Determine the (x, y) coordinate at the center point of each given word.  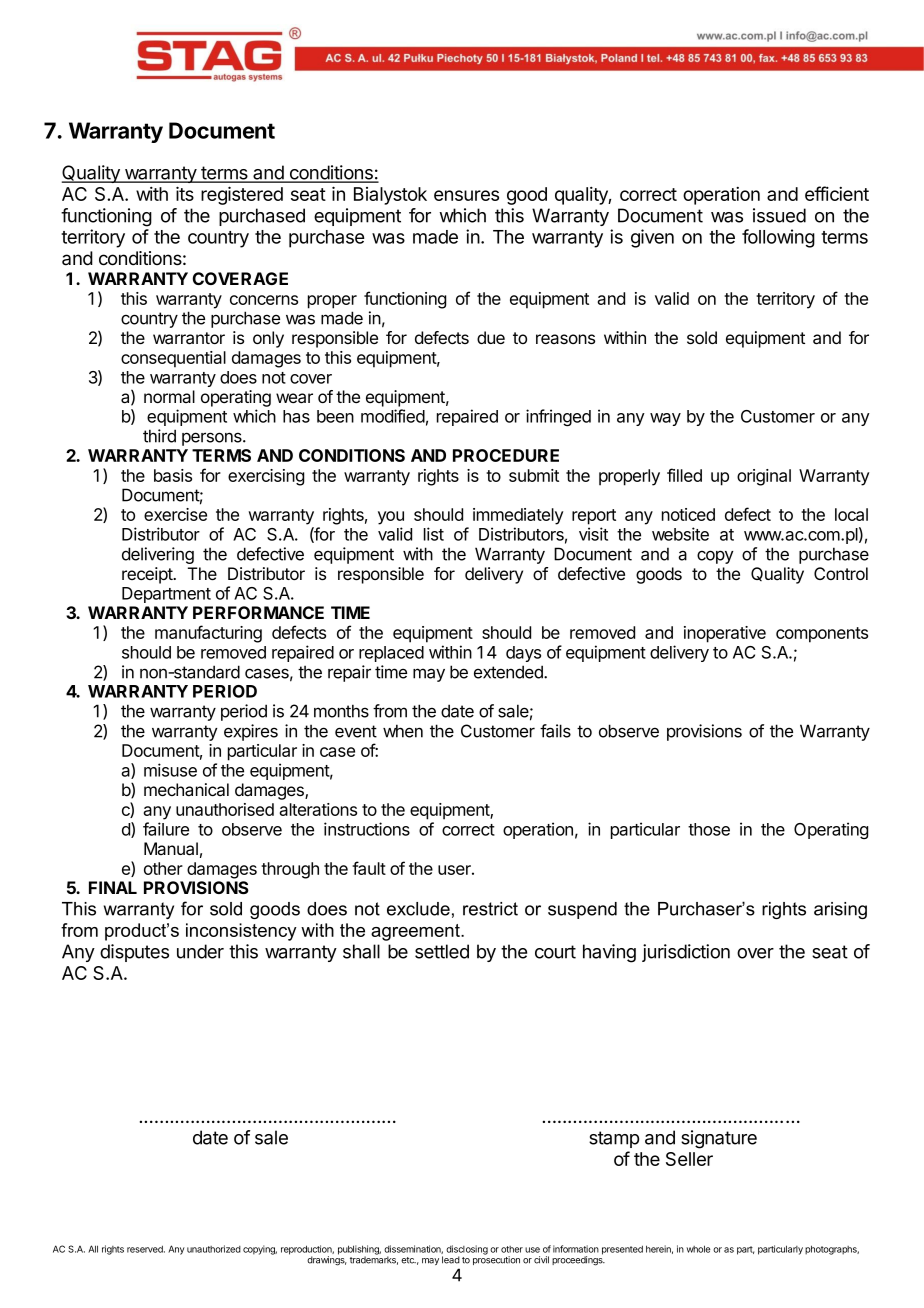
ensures (466, 195)
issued (779, 215)
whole (698, 1249)
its (185, 193)
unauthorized (214, 1249)
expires (251, 732)
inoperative (725, 634)
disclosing (467, 1251)
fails (555, 731)
